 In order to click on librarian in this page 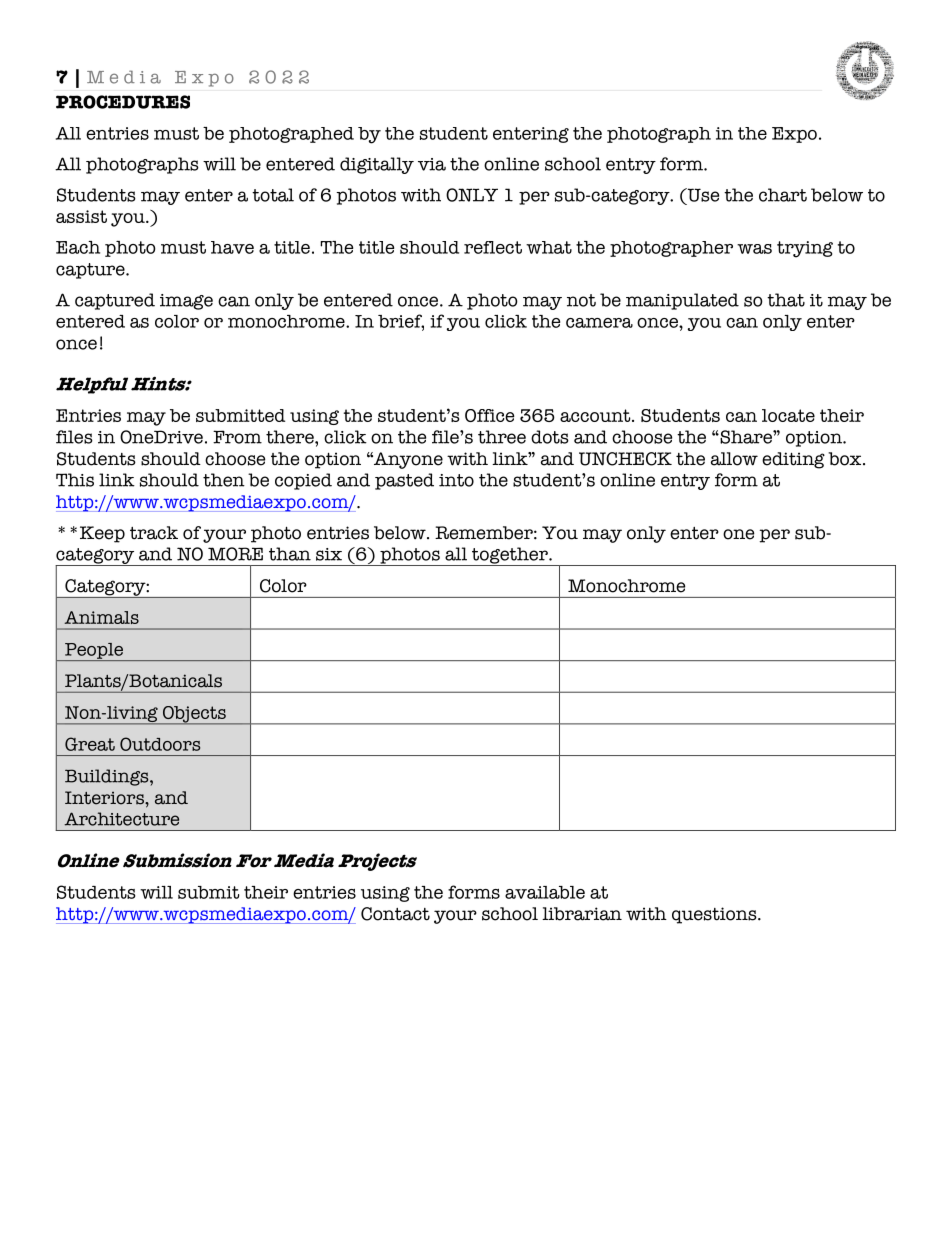, I will do `click(582, 914)`.
